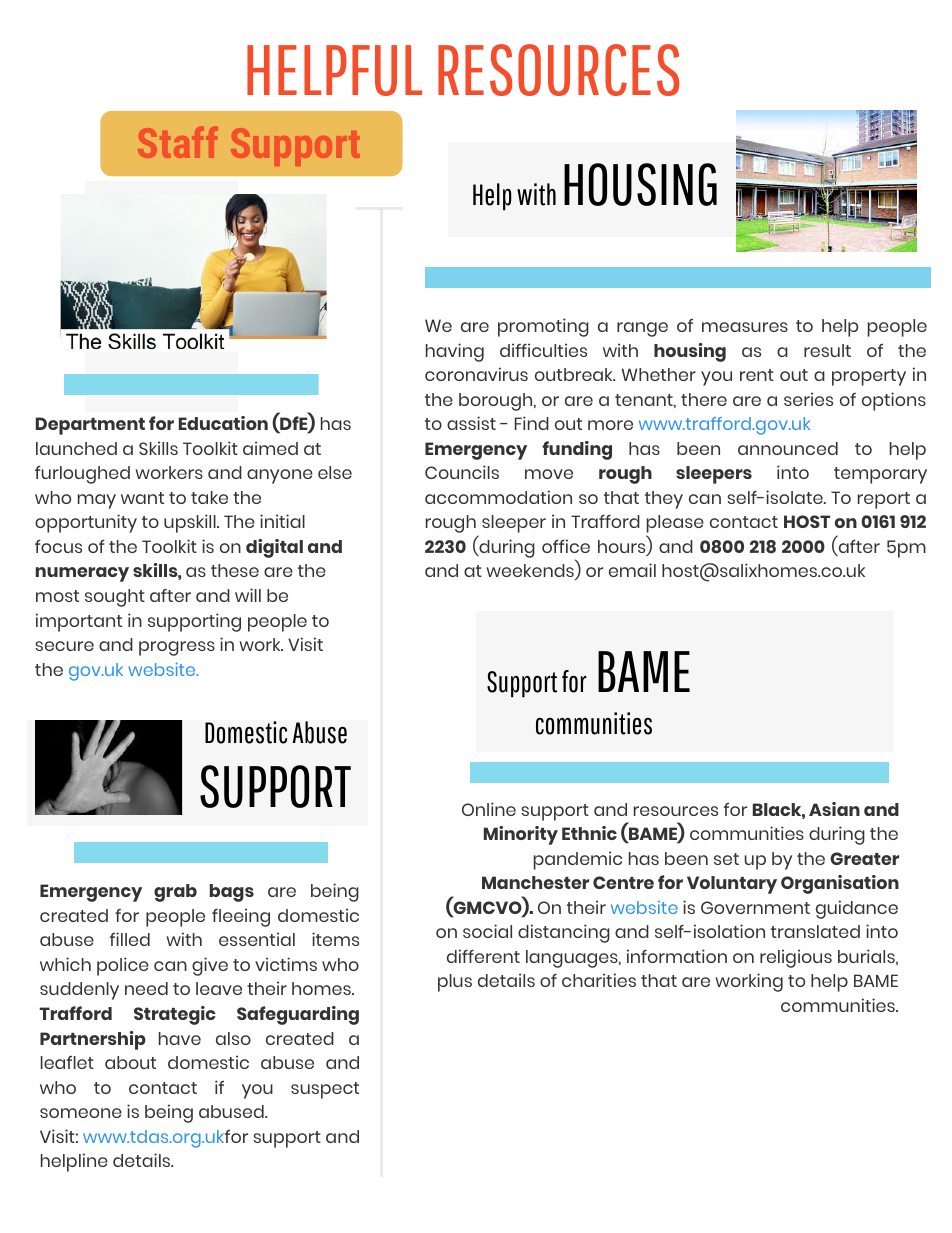 The width and height of the screenshot is (952, 1233). What do you see at coordinates (489, 809) in the screenshot?
I see `Online` at bounding box center [489, 809].
